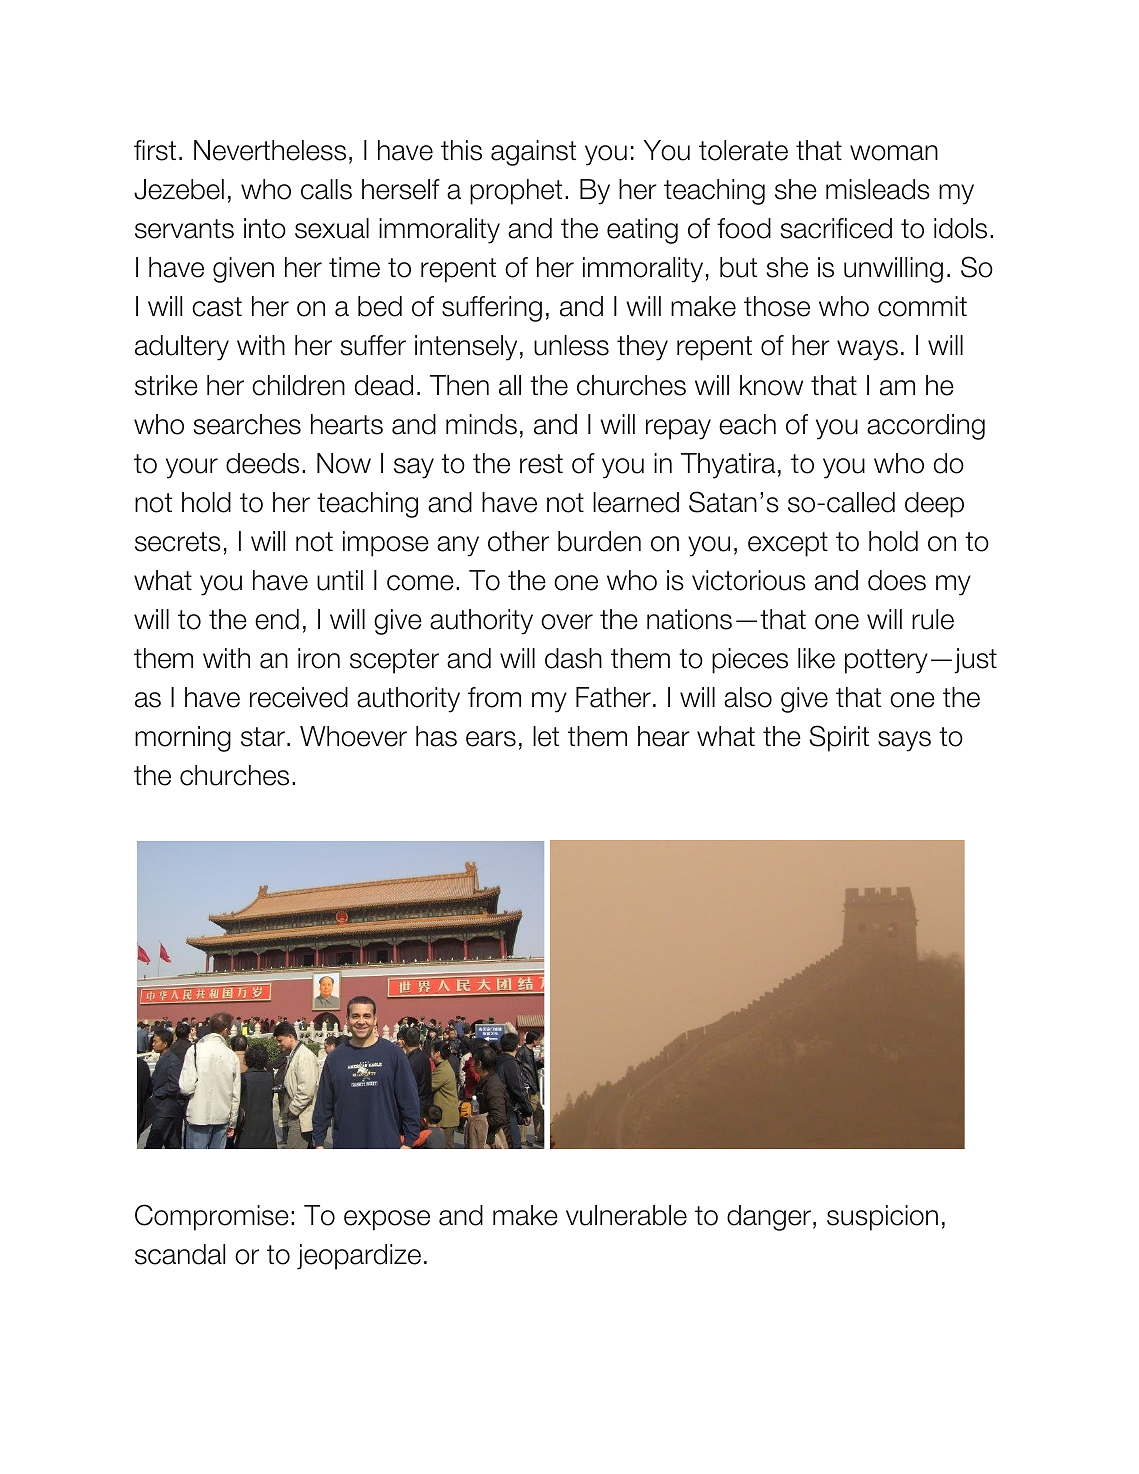 The width and height of the image is (1139, 1474). I want to click on Compromise, so click(212, 1217).
